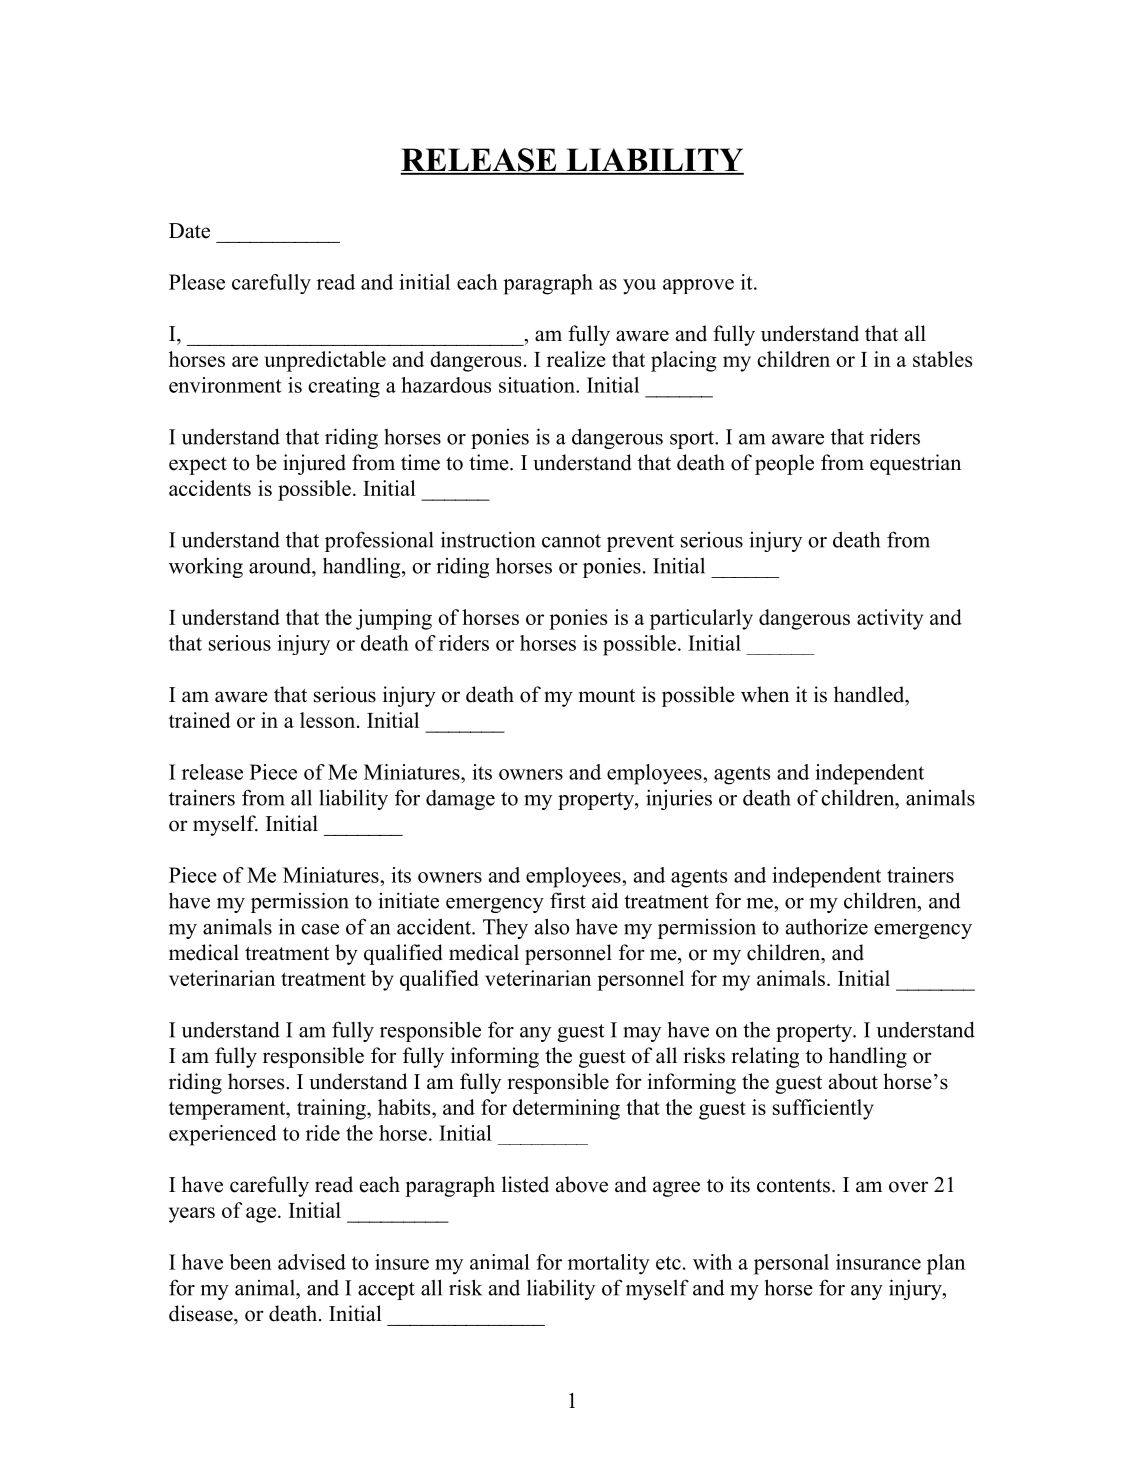 The height and width of the document is (1480, 1144). I want to click on lesson, so click(329, 720).
